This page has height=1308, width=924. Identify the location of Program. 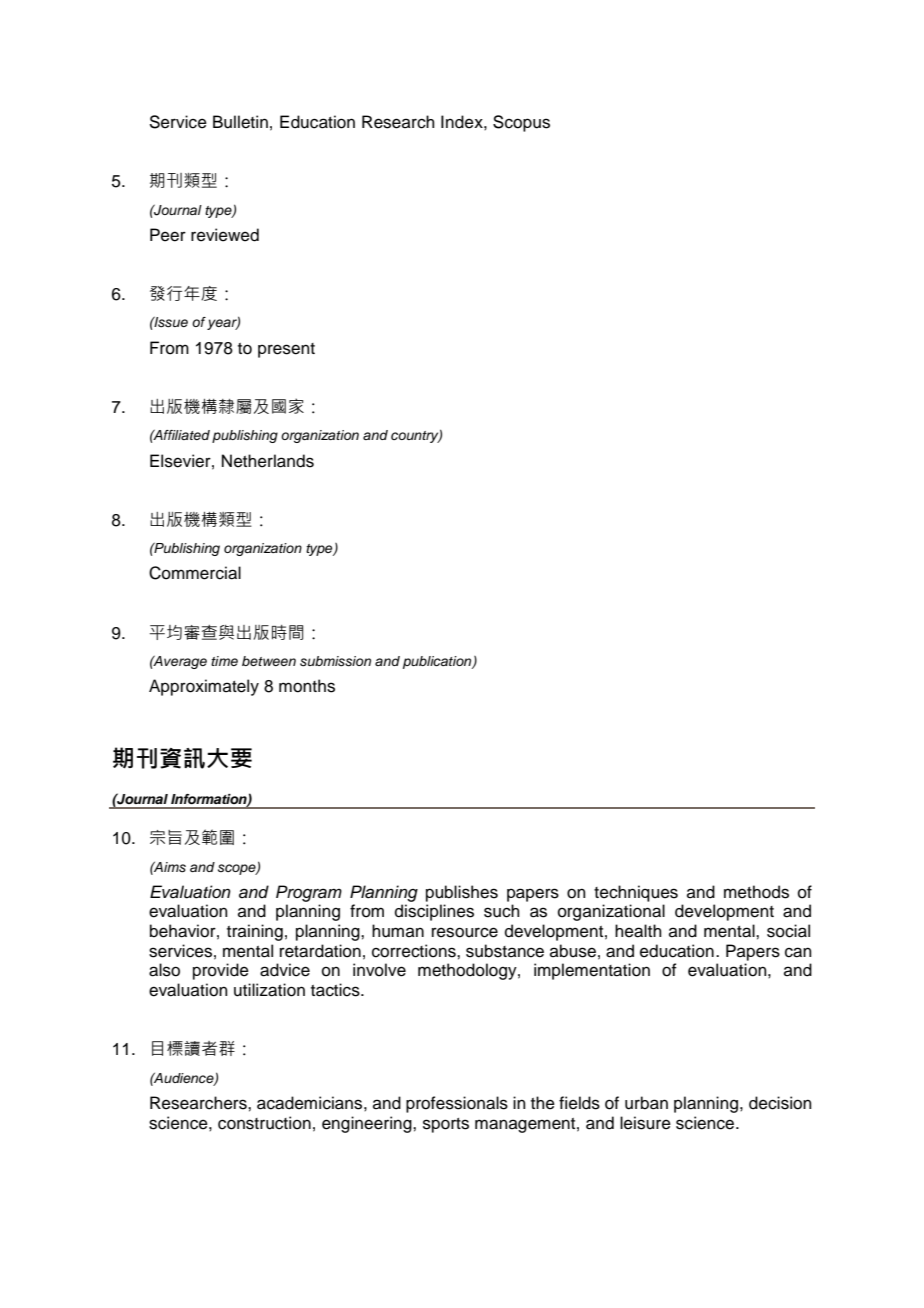
(309, 893).
